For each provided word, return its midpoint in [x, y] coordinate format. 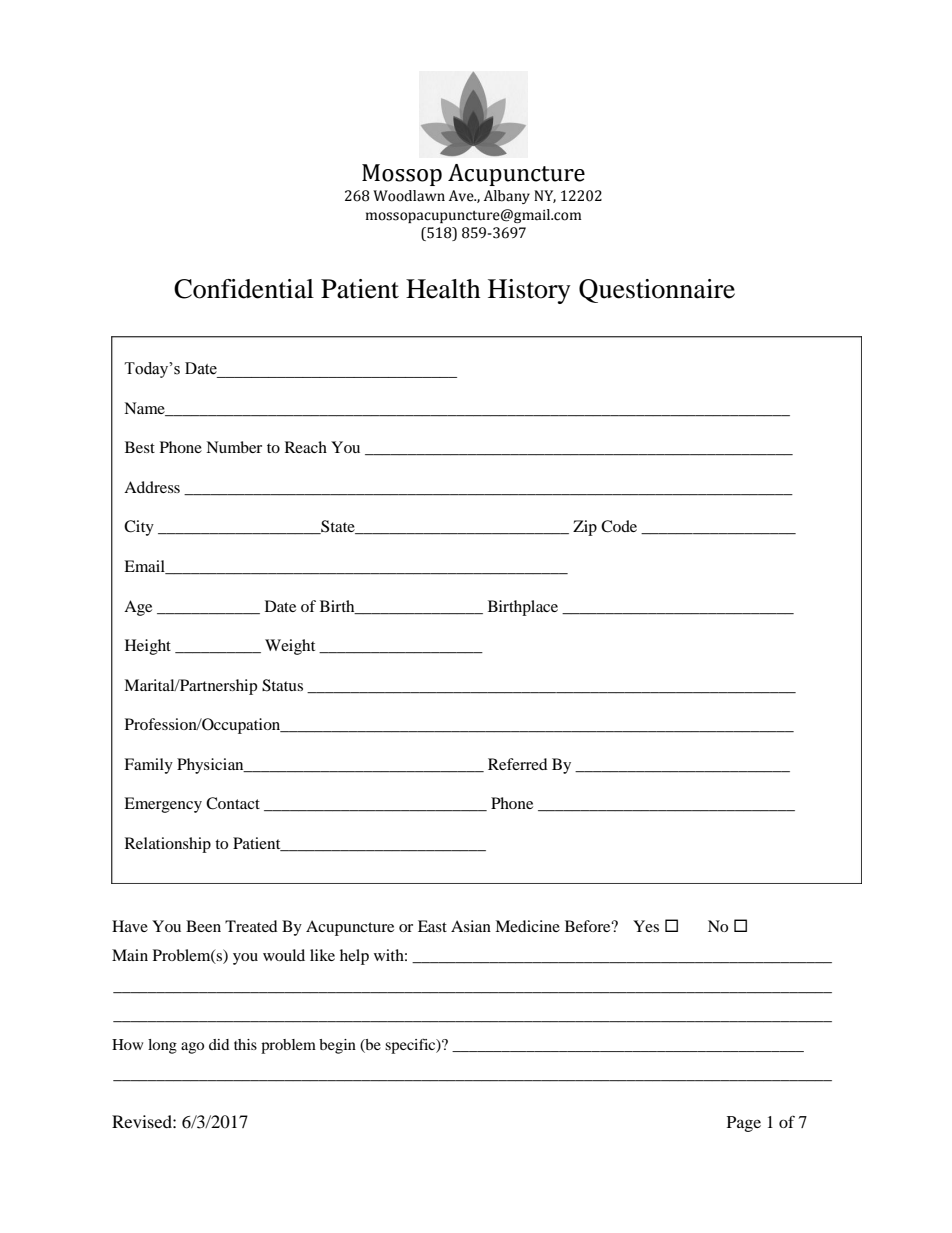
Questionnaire [657, 291]
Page [744, 1124]
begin [337, 1046]
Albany [507, 197]
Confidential [244, 289]
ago [192, 1048]
